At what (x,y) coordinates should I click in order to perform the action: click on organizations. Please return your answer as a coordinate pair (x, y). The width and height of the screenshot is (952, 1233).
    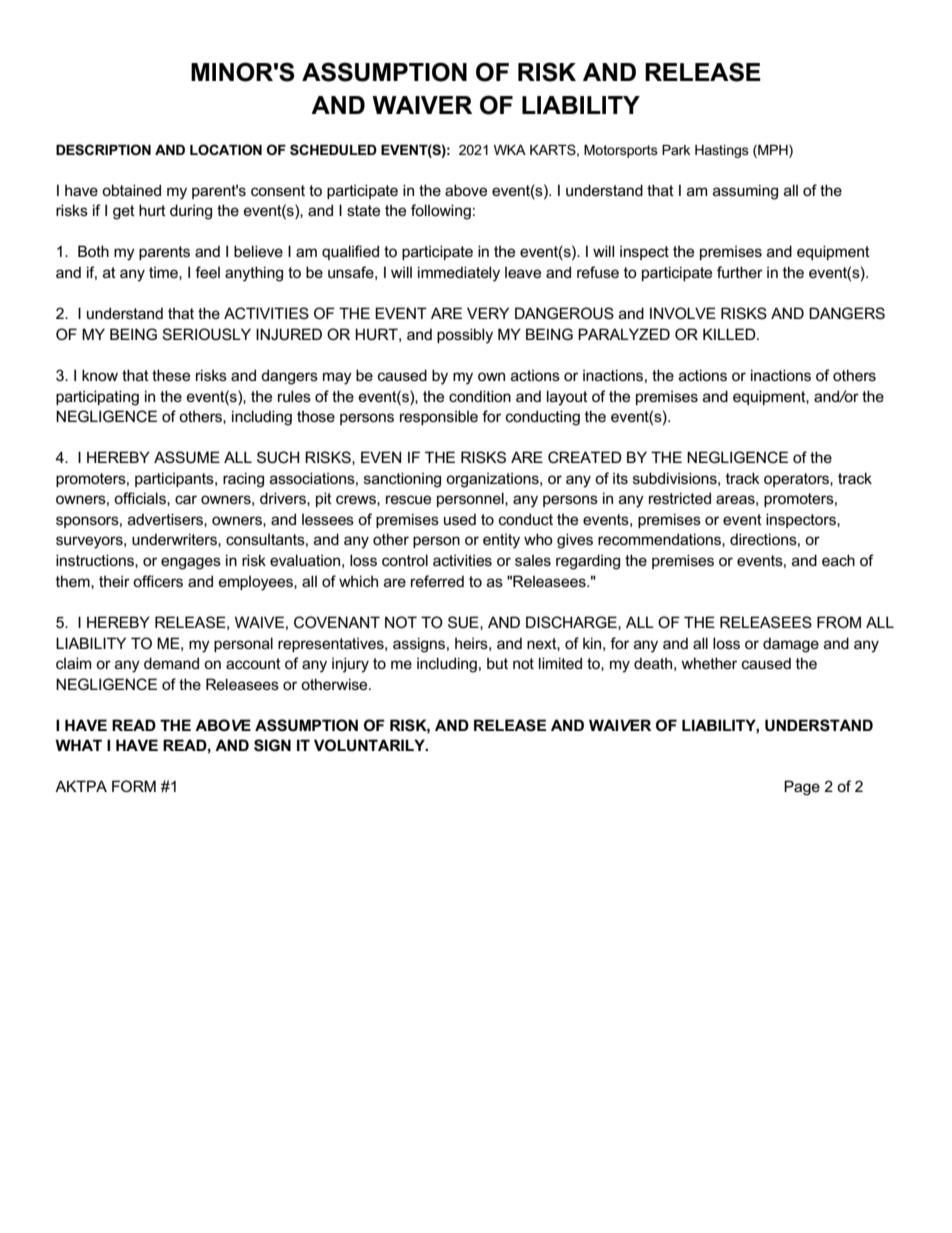
    Looking at the image, I should click on (493, 480).
